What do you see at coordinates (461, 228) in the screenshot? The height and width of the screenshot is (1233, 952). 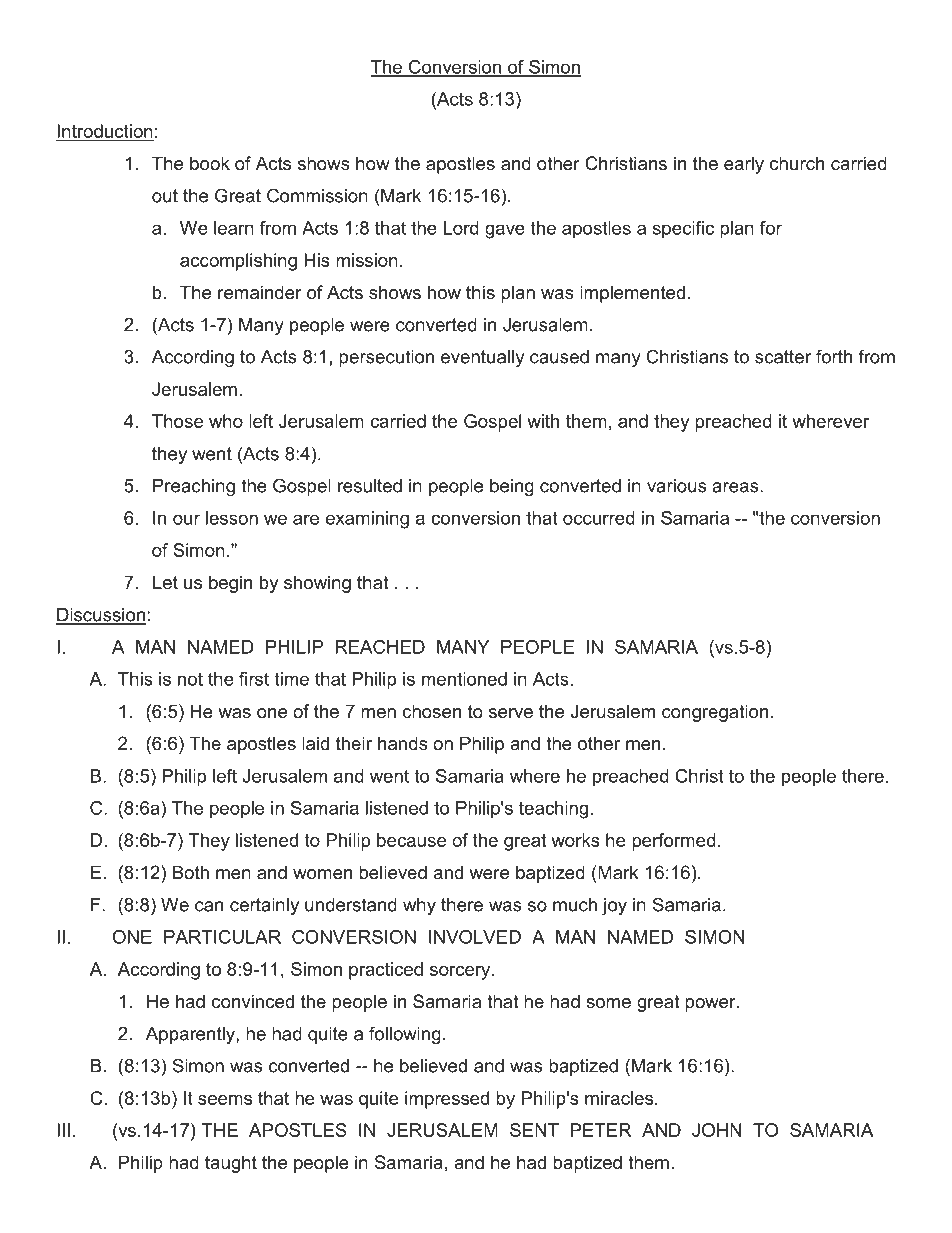 I see `Lord` at bounding box center [461, 228].
